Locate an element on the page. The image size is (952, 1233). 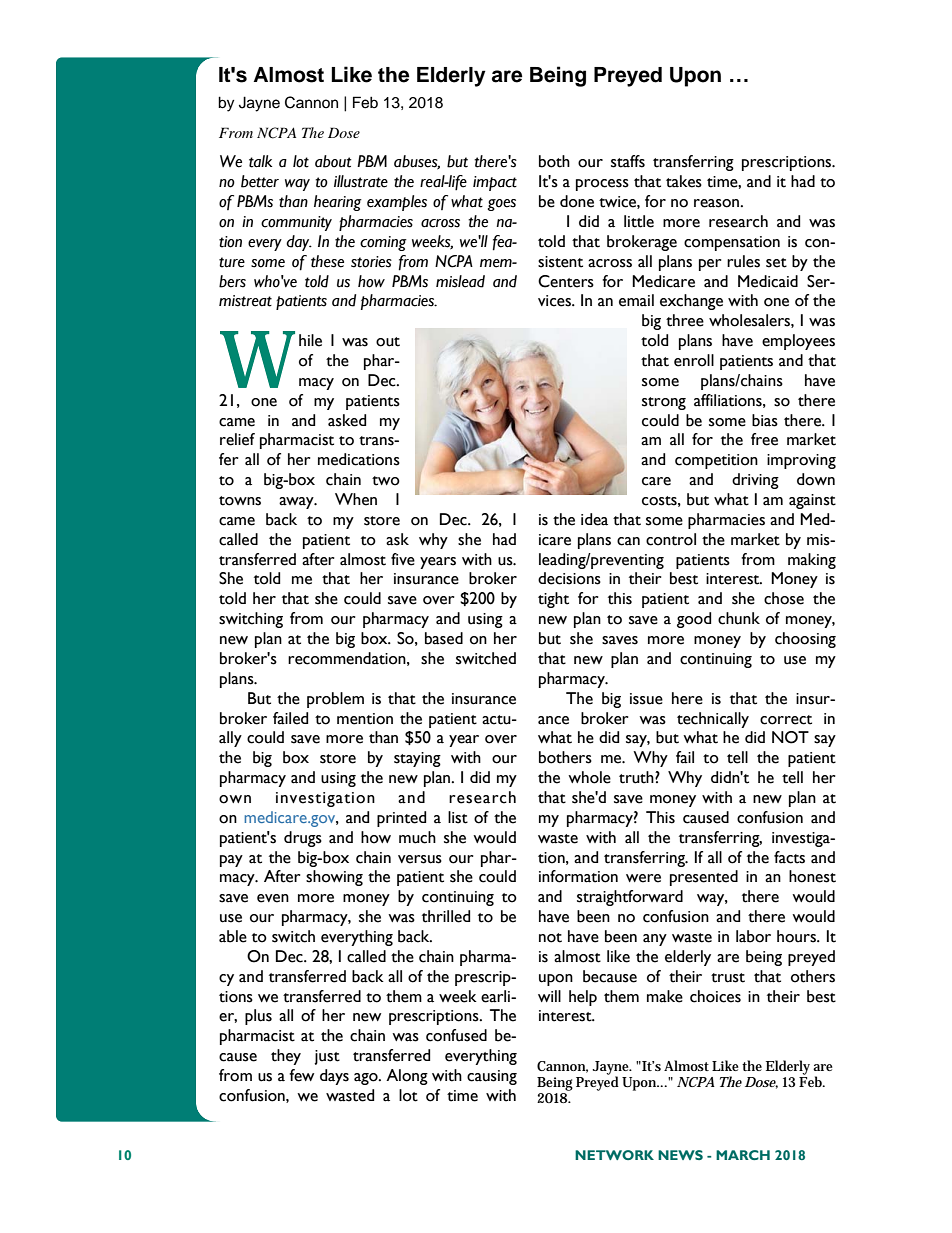
goes is located at coordinates (501, 205).
